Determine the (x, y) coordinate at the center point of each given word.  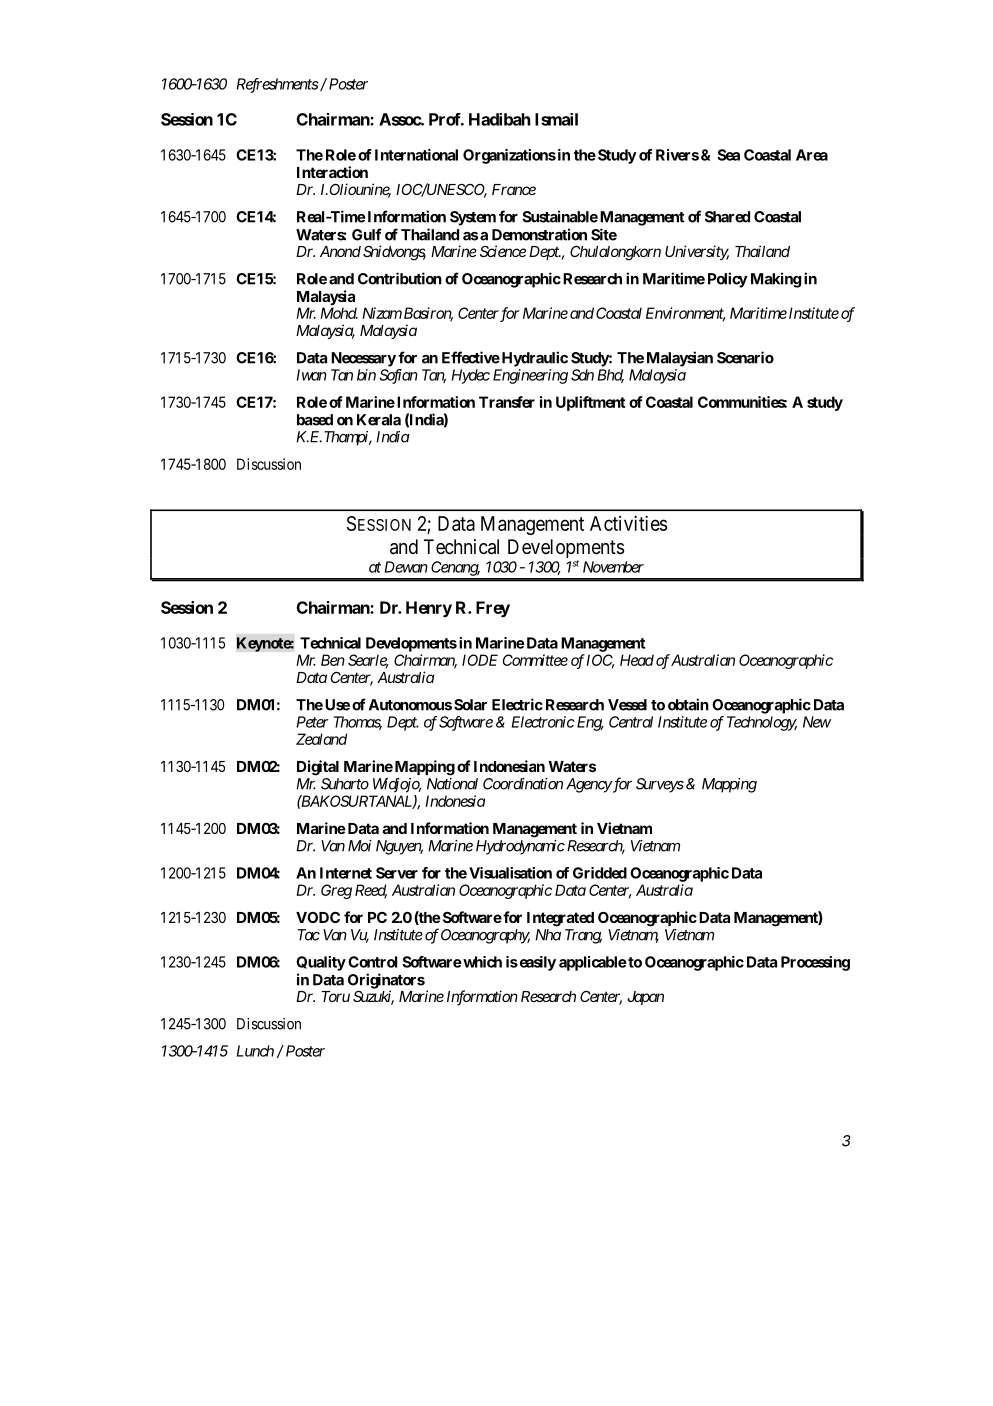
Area (812, 155)
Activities (629, 523)
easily (536, 963)
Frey (493, 609)
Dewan (406, 567)
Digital (318, 768)
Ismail (556, 119)
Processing (815, 963)
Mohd (339, 313)
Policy (728, 280)
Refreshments (277, 85)
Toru (335, 996)
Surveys (660, 785)
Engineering (530, 376)
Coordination (523, 784)
